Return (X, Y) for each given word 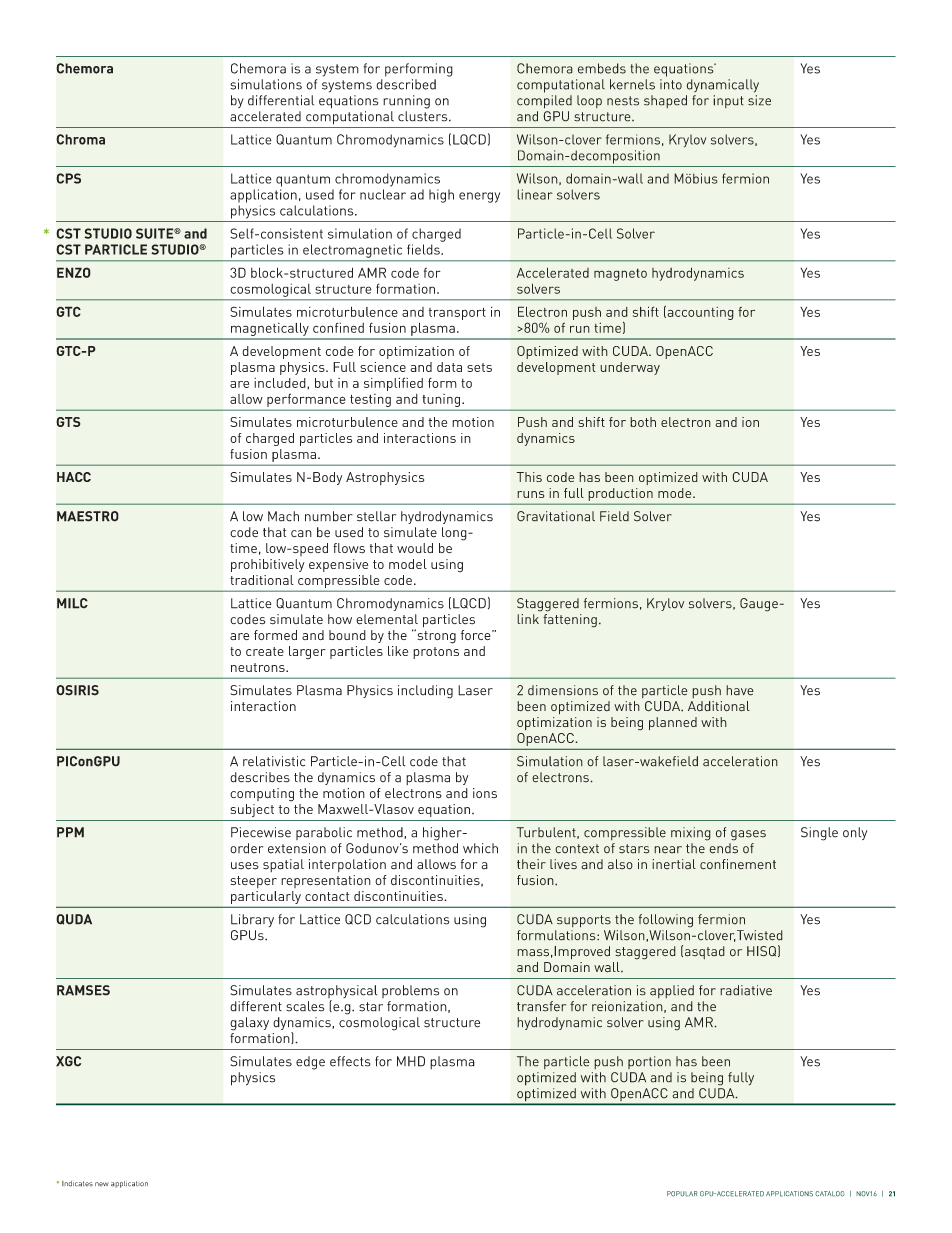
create (265, 651)
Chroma (80, 139)
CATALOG (830, 1194)
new (102, 1184)
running (406, 102)
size (759, 100)
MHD (411, 1061)
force (477, 635)
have (740, 690)
